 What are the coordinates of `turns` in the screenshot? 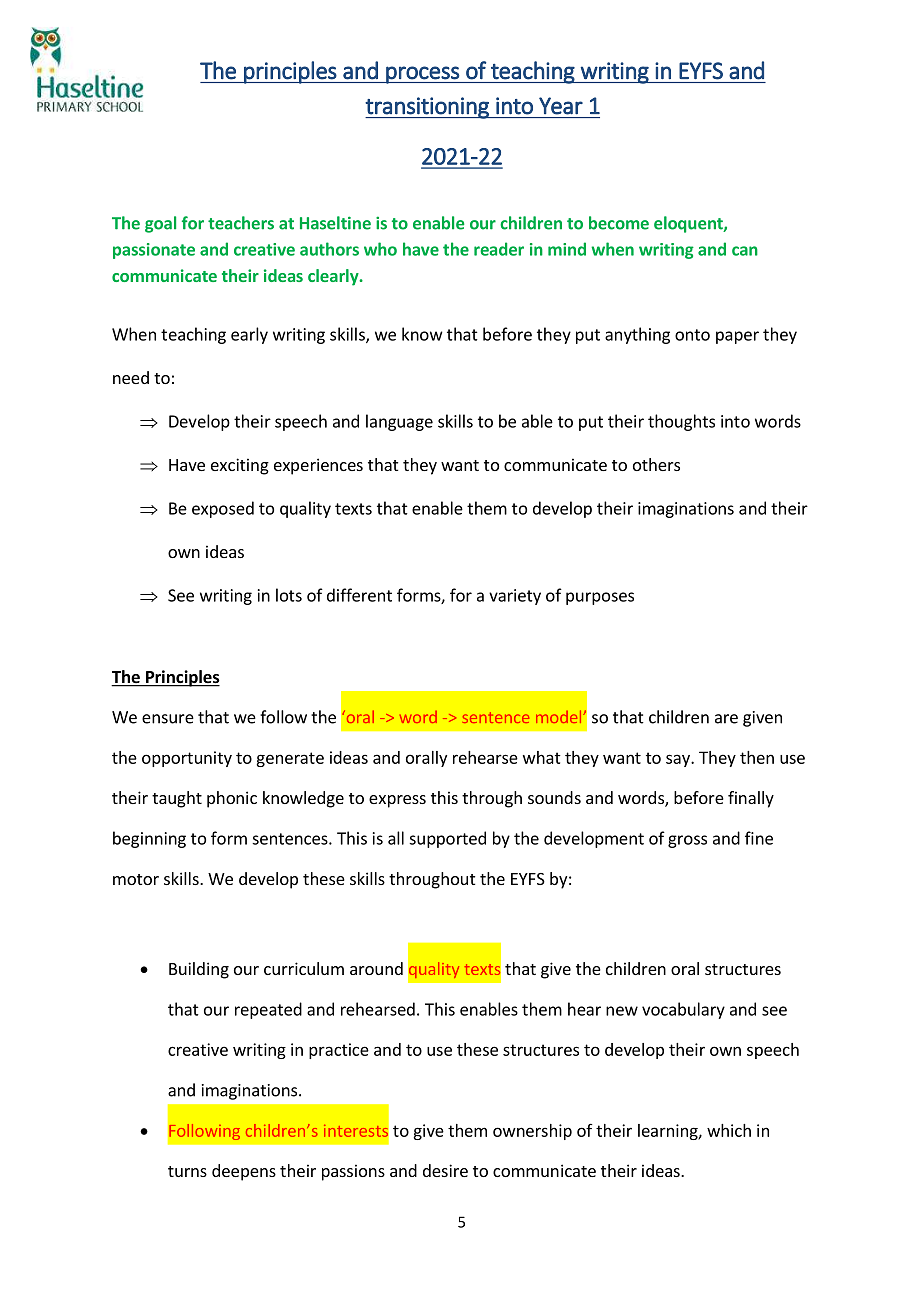 It's located at (187, 1171).
